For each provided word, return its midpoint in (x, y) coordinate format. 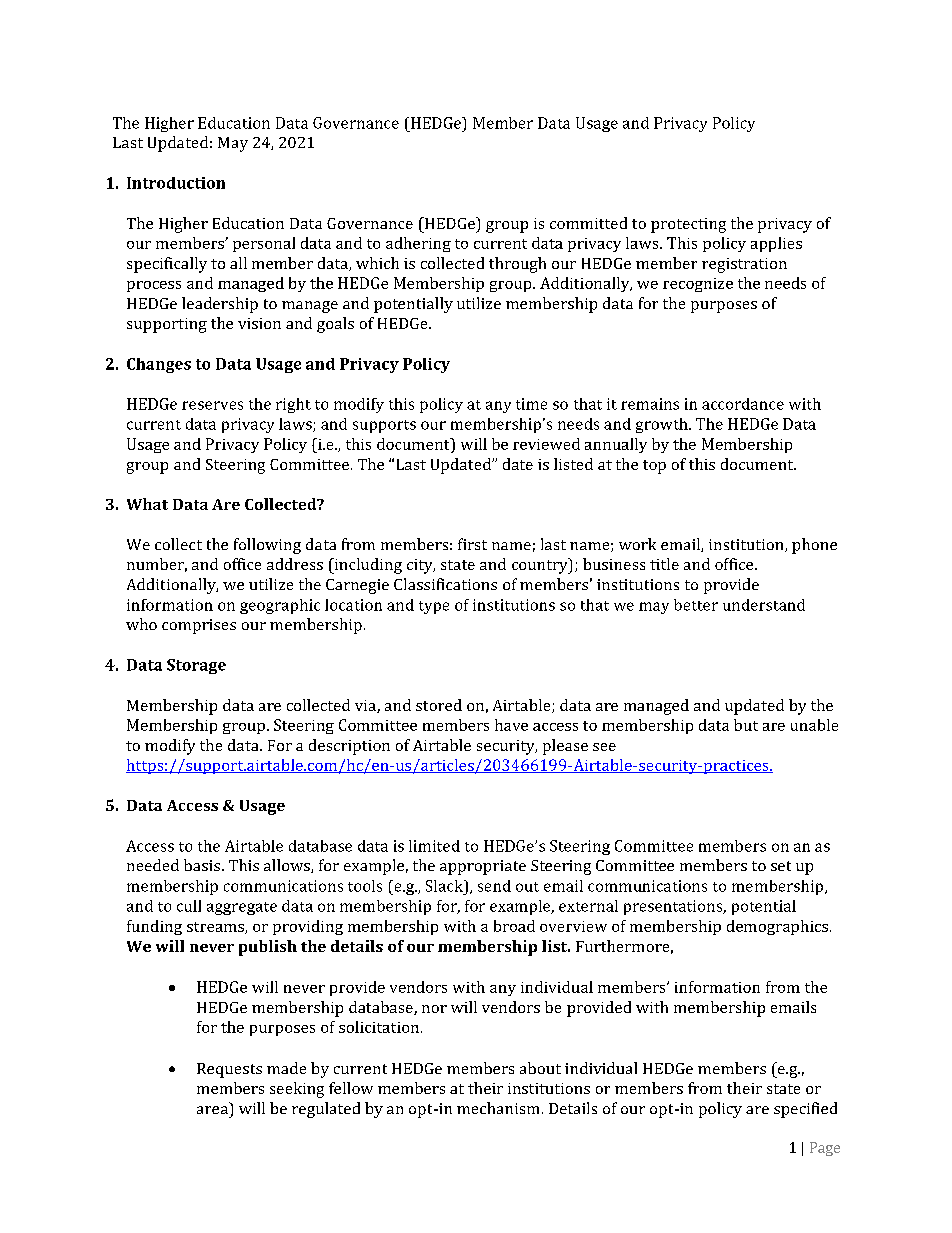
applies (776, 244)
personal (264, 244)
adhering (418, 244)
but (746, 725)
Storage (196, 666)
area (212, 1110)
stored (439, 705)
